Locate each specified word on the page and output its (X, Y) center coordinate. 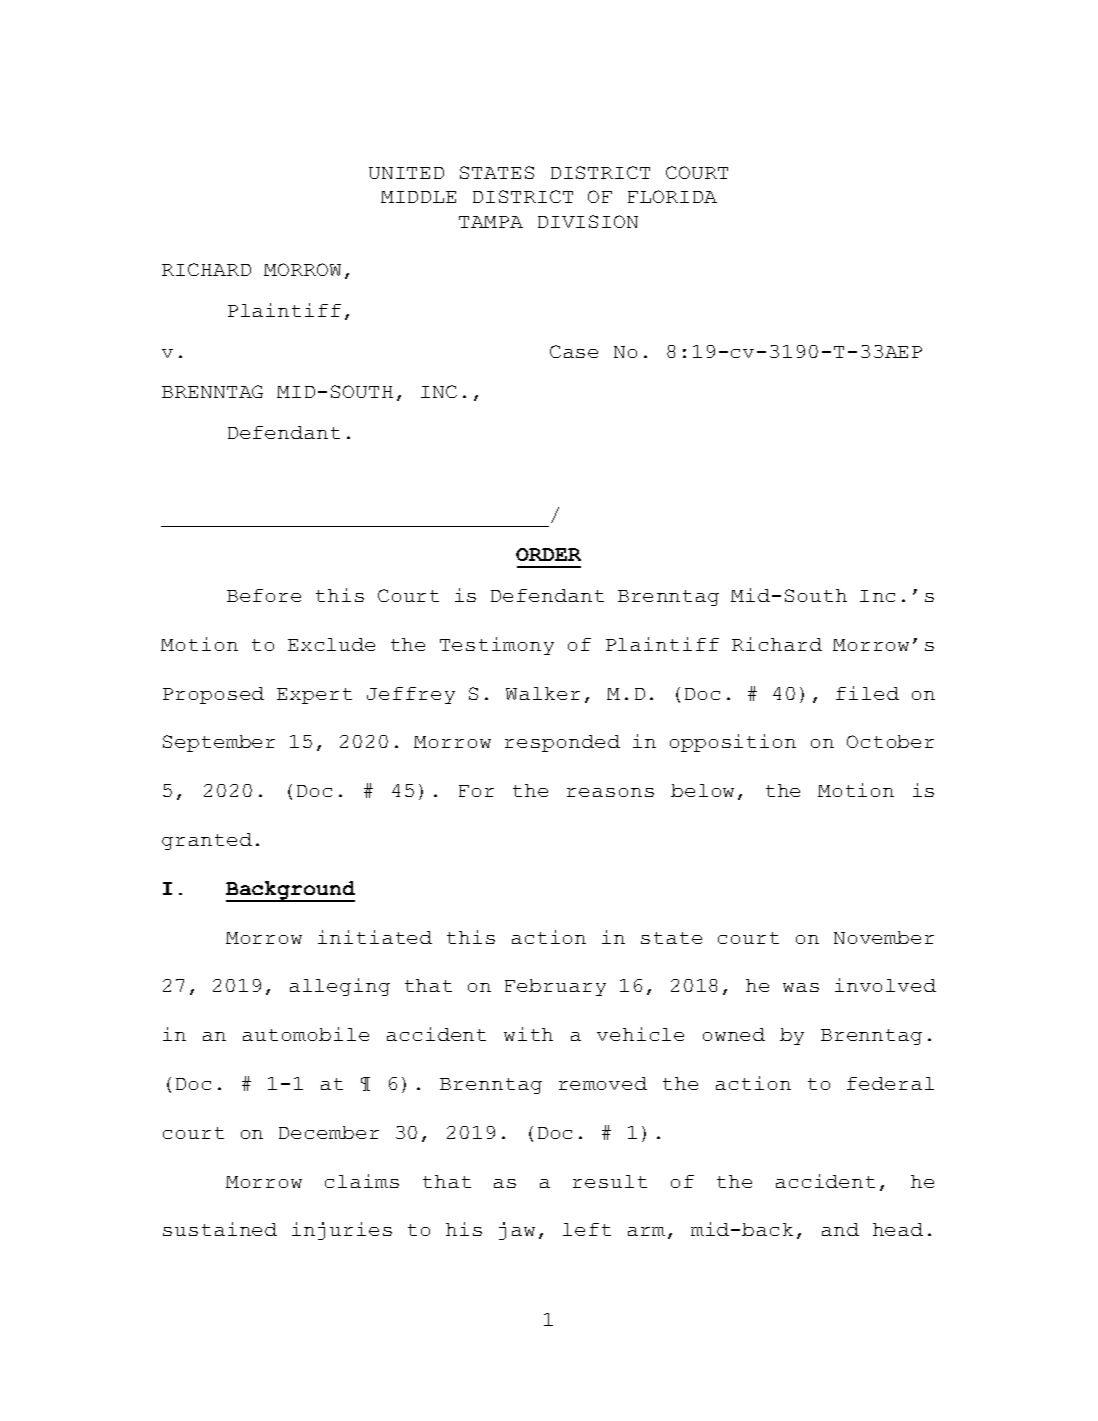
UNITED (406, 173)
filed (867, 693)
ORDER (548, 554)
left (587, 1229)
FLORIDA (672, 196)
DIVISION (588, 221)
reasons (610, 792)
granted (207, 841)
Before (264, 595)
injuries (342, 1231)
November (884, 937)
